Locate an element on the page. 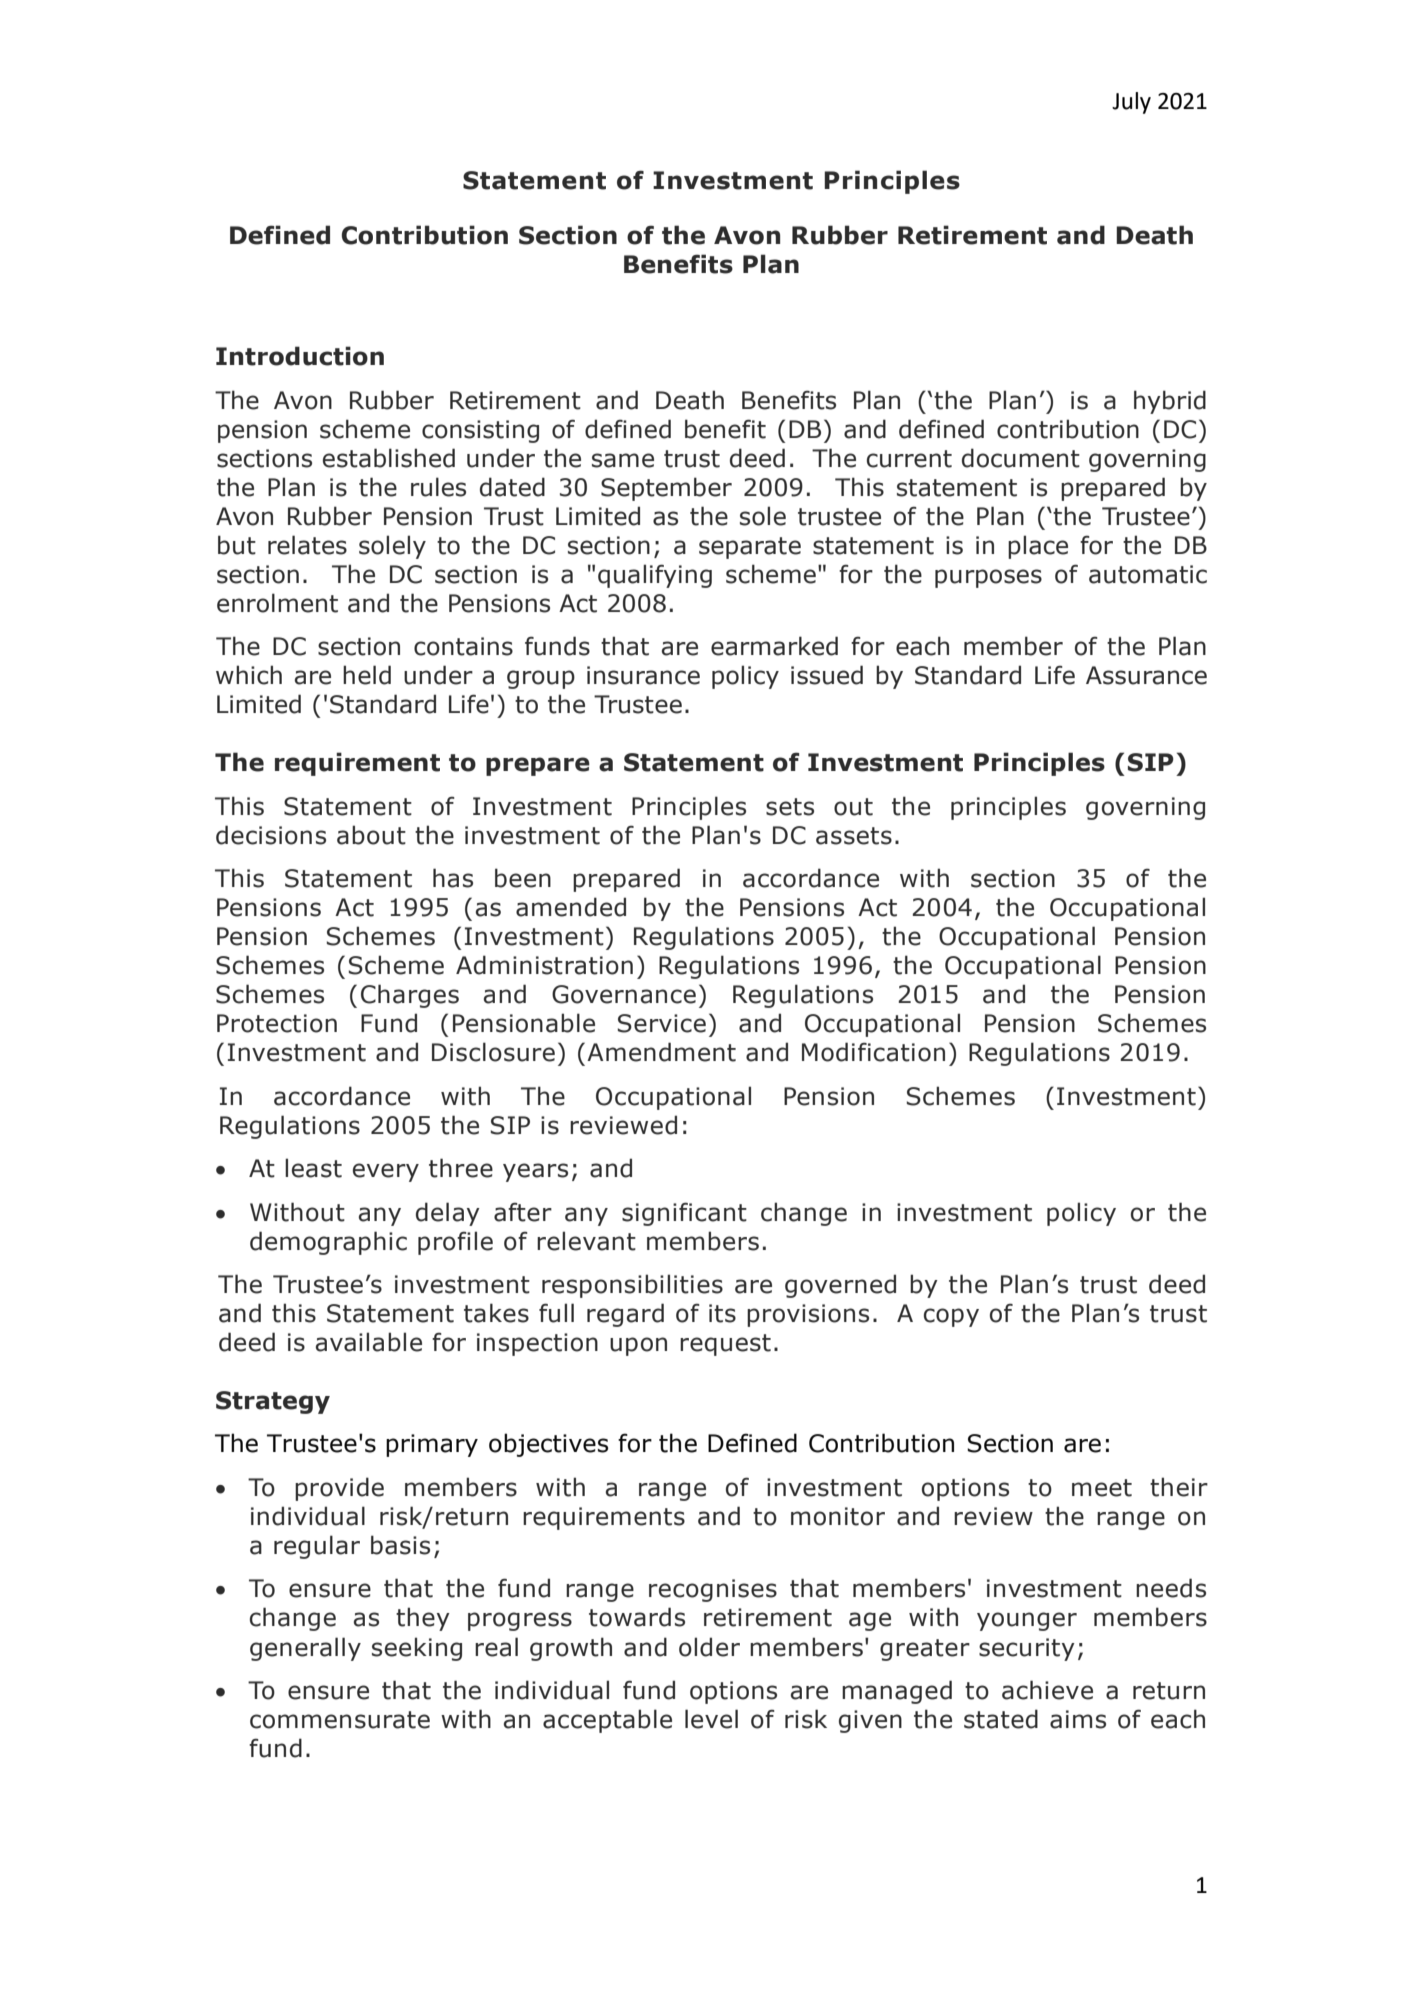 Image resolution: width=1423 pixels, height=2013 pixels. older is located at coordinates (709, 1647).
